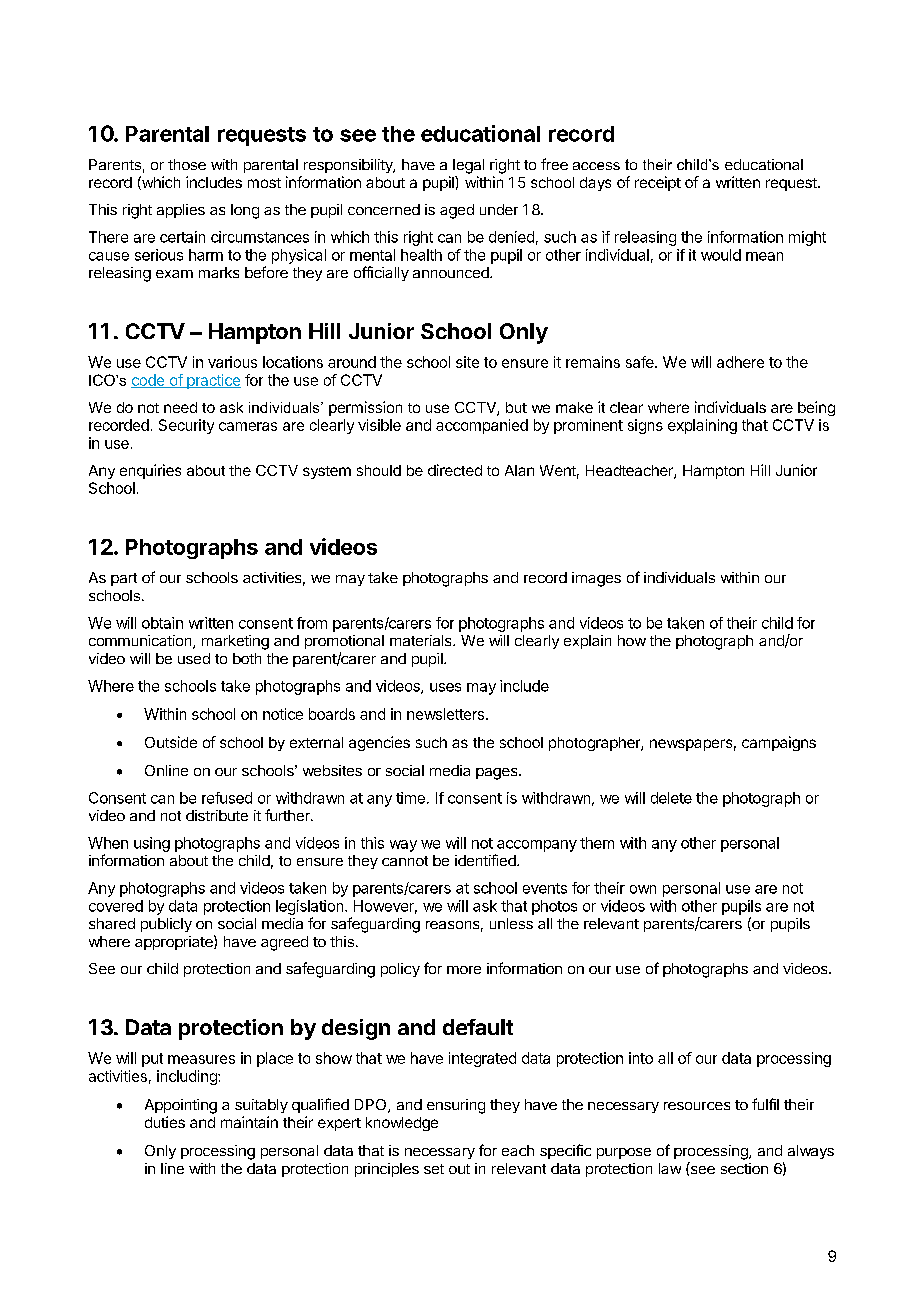  Describe the element at coordinates (186, 426) in the screenshot. I see `Security` at that location.
